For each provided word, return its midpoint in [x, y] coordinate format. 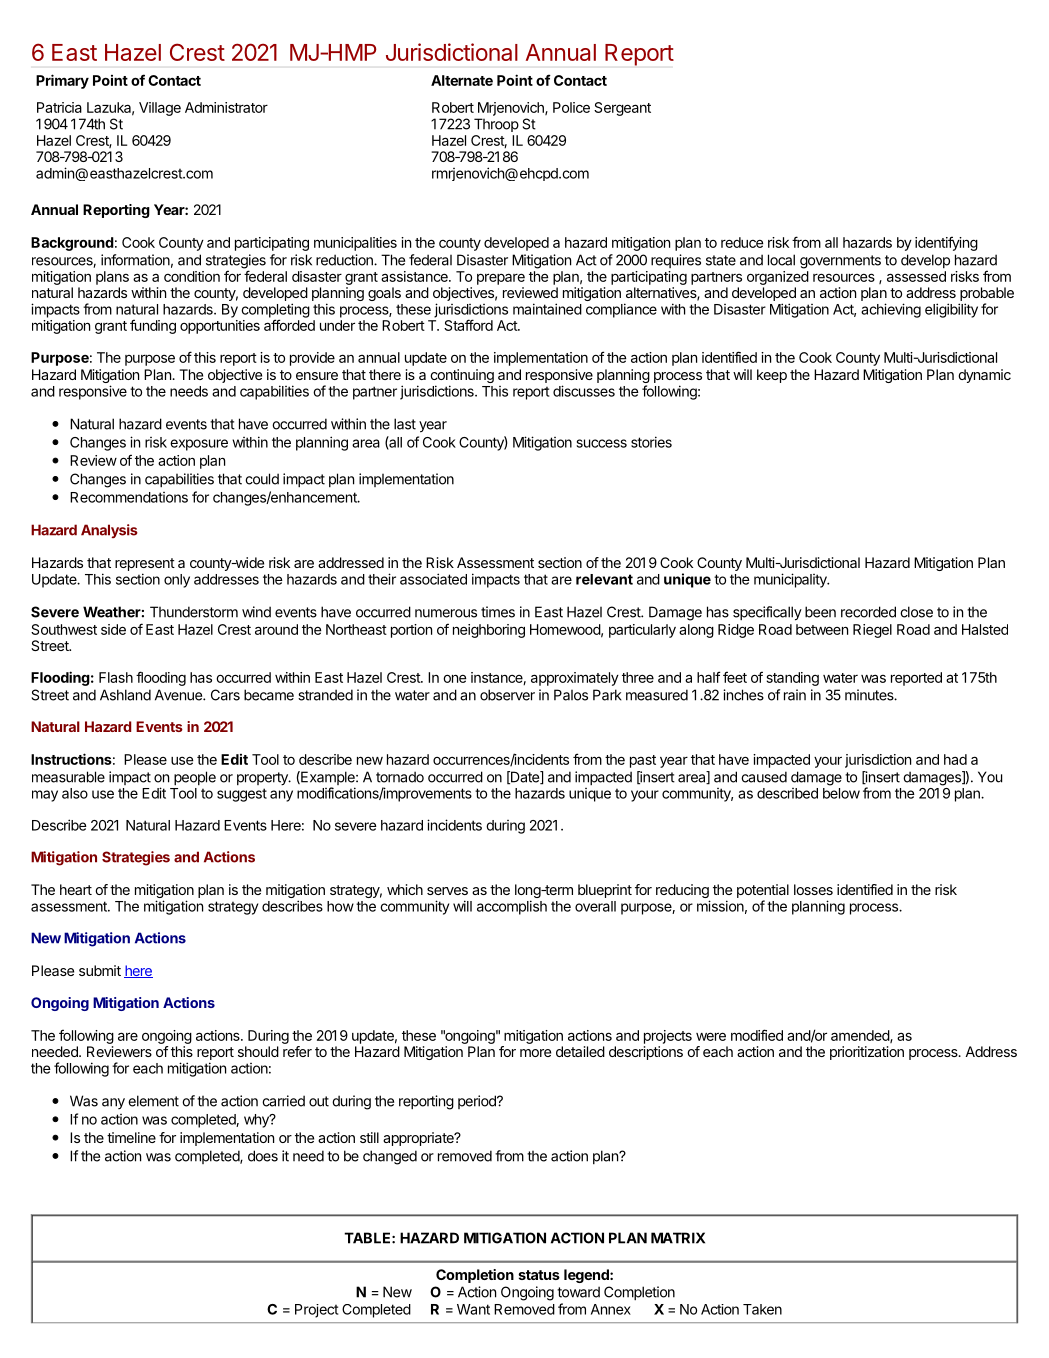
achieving [891, 310]
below [841, 793]
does [263, 1156]
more [535, 1053]
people [195, 778]
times [498, 612]
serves [447, 891]
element [153, 1101]
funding [153, 326]
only [177, 581]
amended [861, 1036]
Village [160, 109]
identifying [946, 243]
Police [571, 107]
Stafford [468, 325]
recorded [868, 612]
